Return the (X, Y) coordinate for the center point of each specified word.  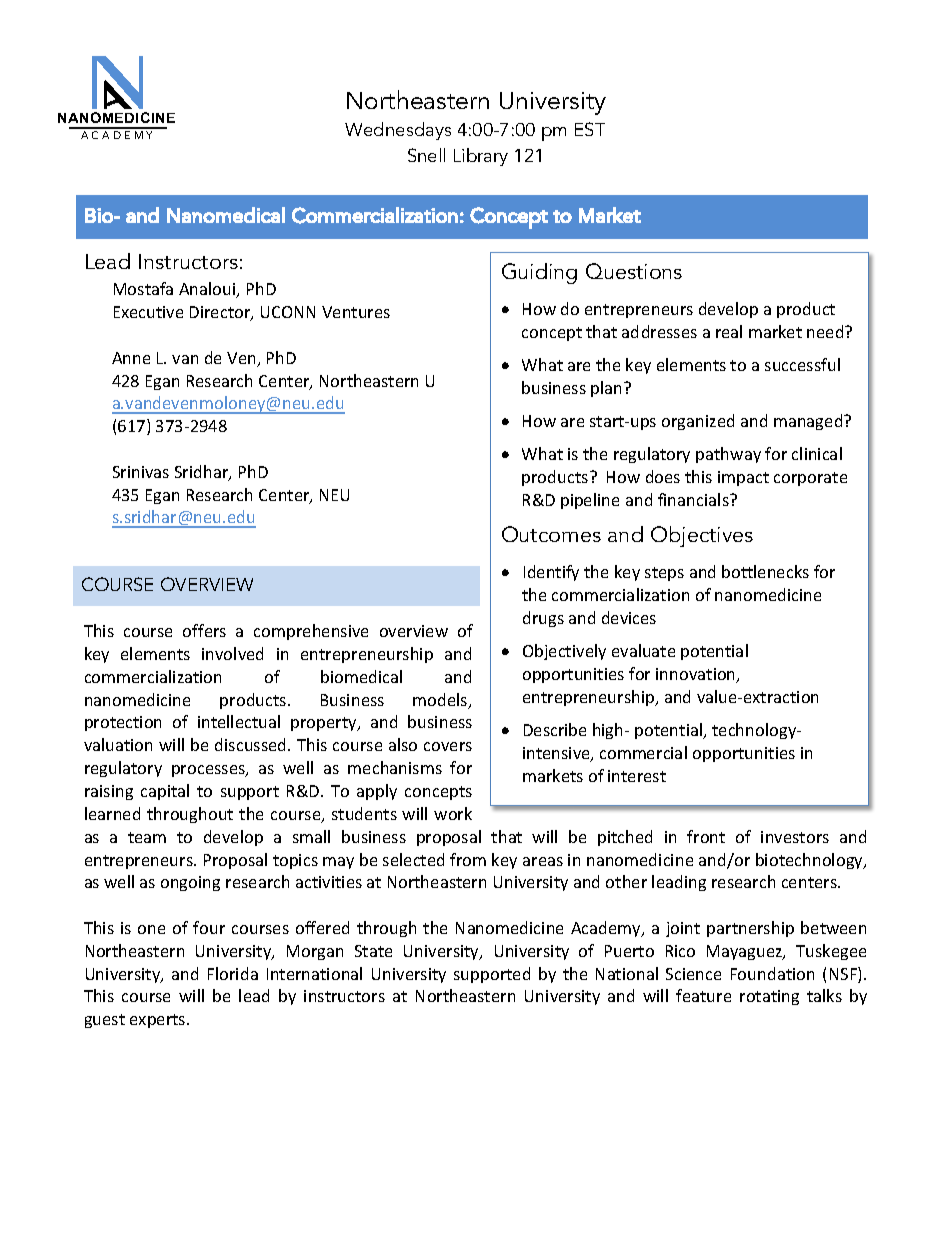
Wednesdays (398, 131)
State (373, 951)
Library (481, 157)
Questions (634, 271)
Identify (551, 573)
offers (204, 630)
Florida (233, 973)
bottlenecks (765, 571)
